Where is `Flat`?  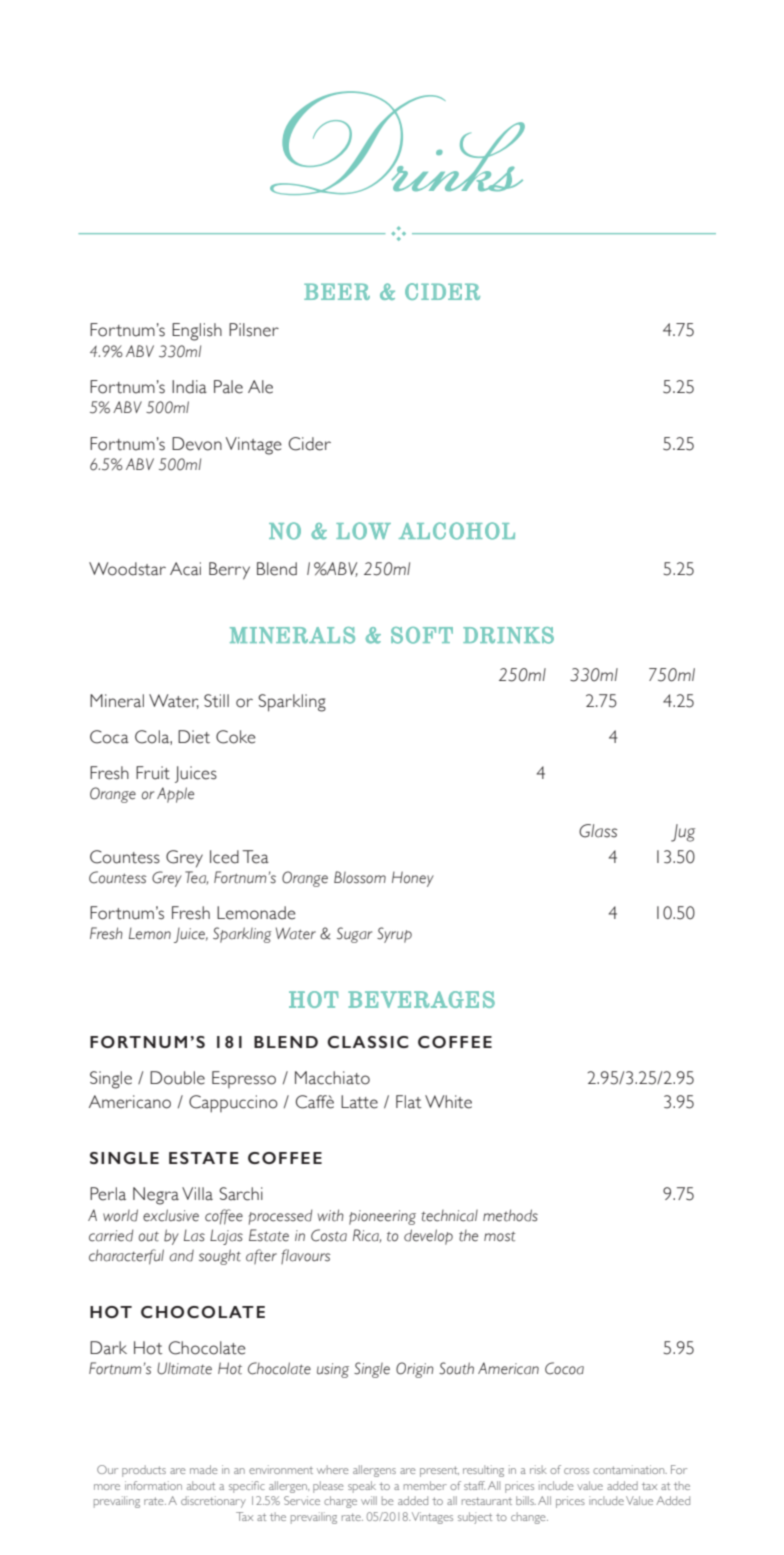 Flat is located at coordinates (408, 1102).
